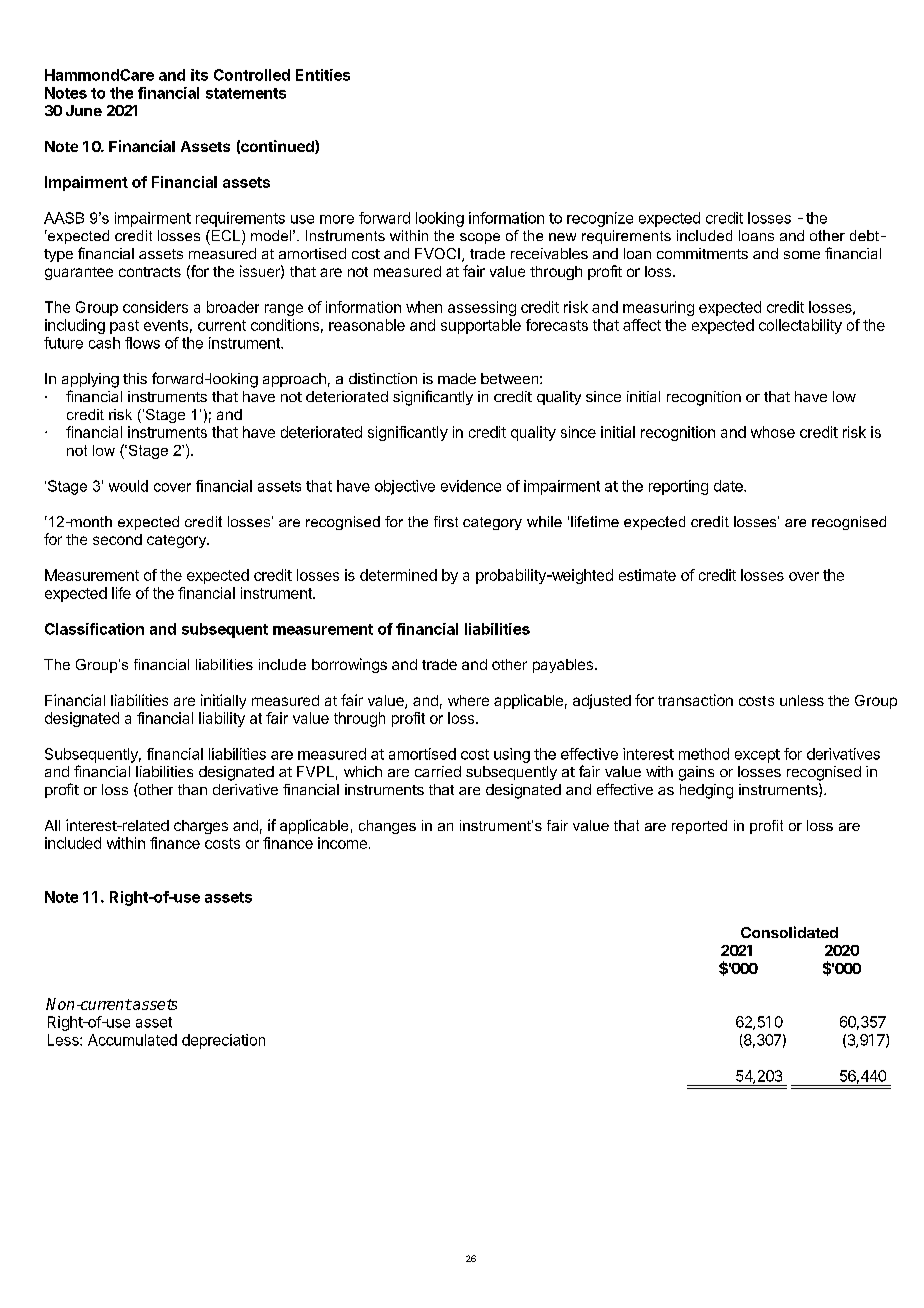  What do you see at coordinates (135, 378) in the image?
I see `this` at bounding box center [135, 378].
